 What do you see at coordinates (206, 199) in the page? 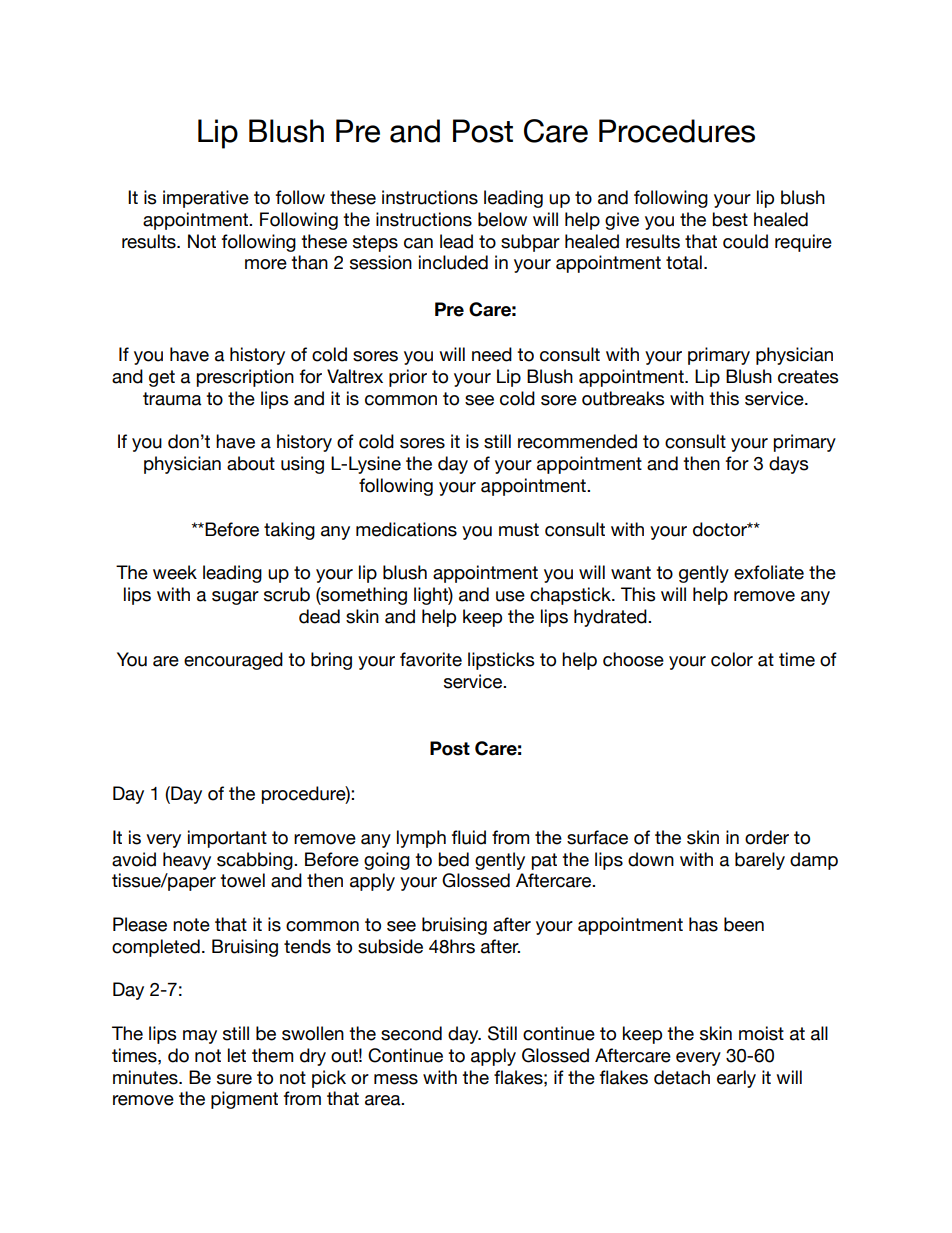
I see `imperative` at bounding box center [206, 199].
